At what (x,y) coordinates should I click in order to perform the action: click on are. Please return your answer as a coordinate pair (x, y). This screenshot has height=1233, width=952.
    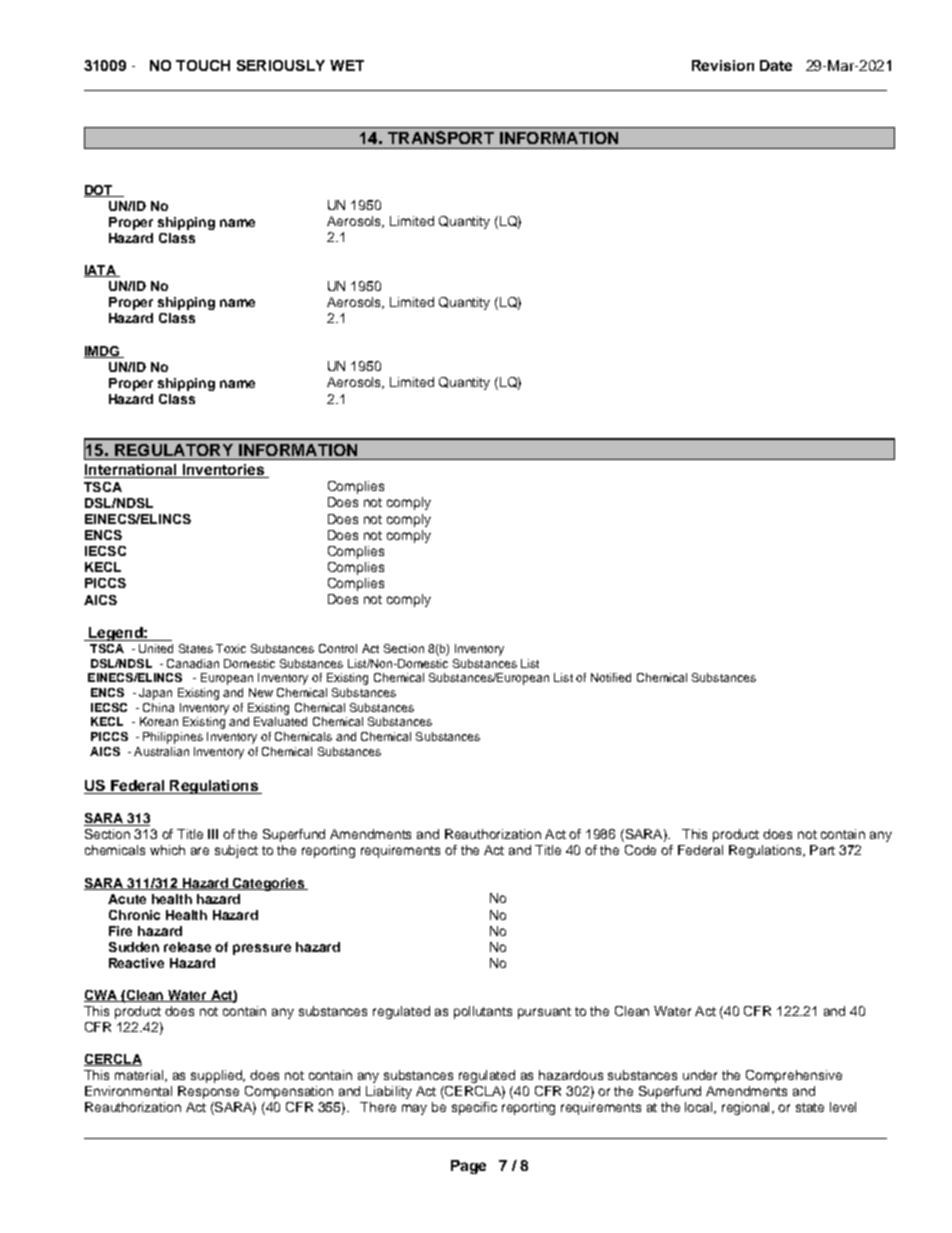
    Looking at the image, I should click on (200, 851).
